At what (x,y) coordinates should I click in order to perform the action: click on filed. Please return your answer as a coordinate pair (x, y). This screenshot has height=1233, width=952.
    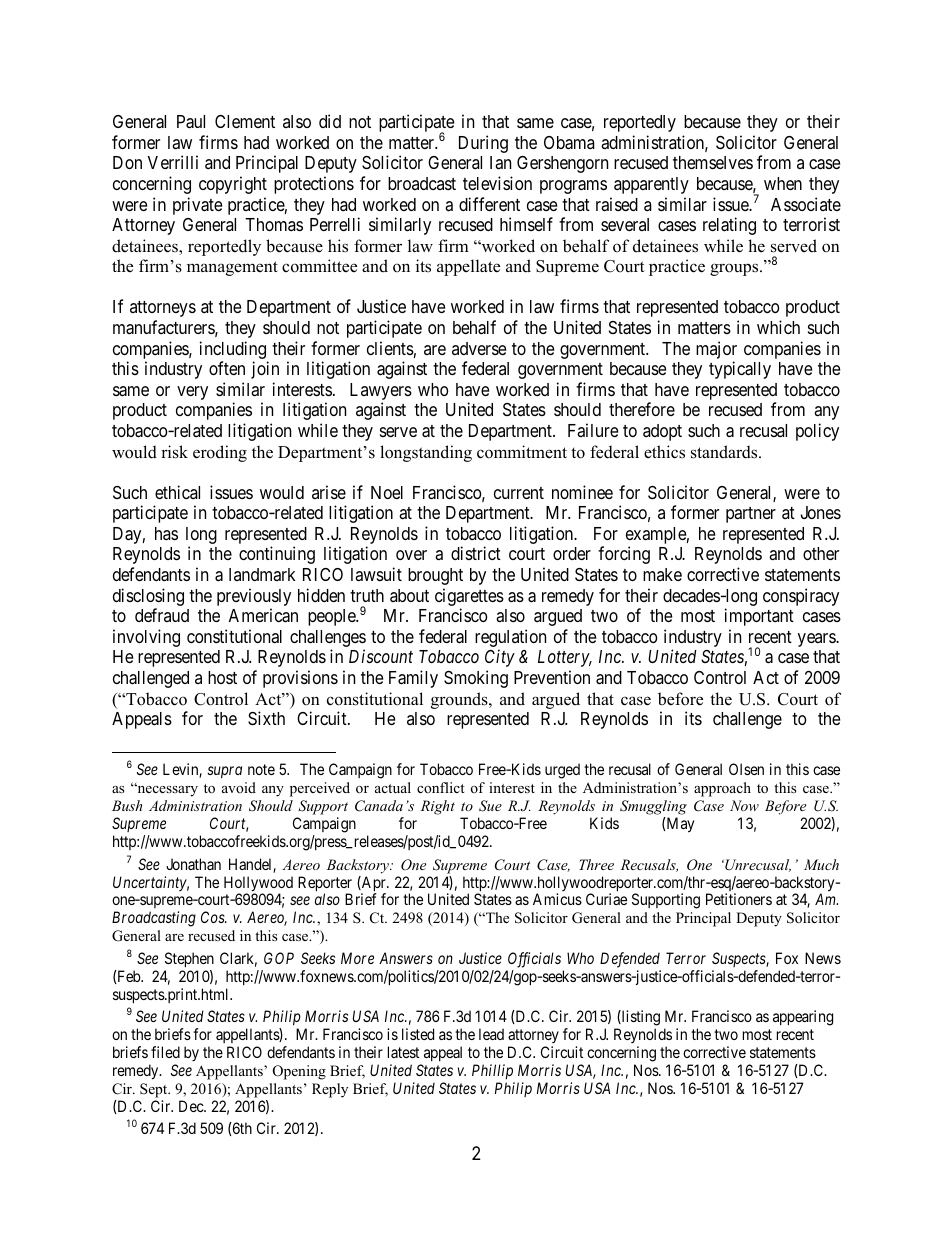
    Looking at the image, I should click on (165, 1052).
